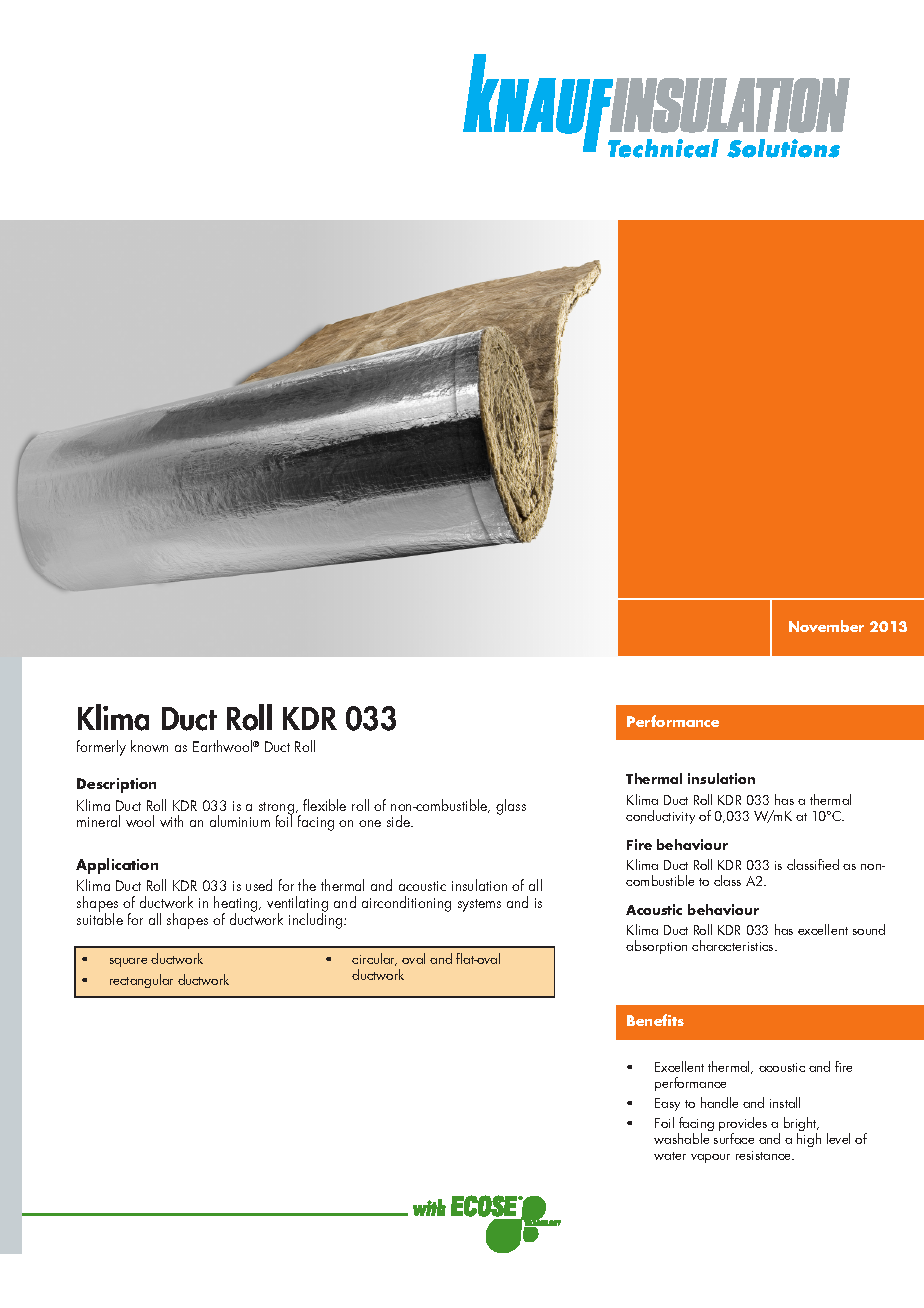  What do you see at coordinates (681, 1138) in the screenshot?
I see `washable` at bounding box center [681, 1138].
